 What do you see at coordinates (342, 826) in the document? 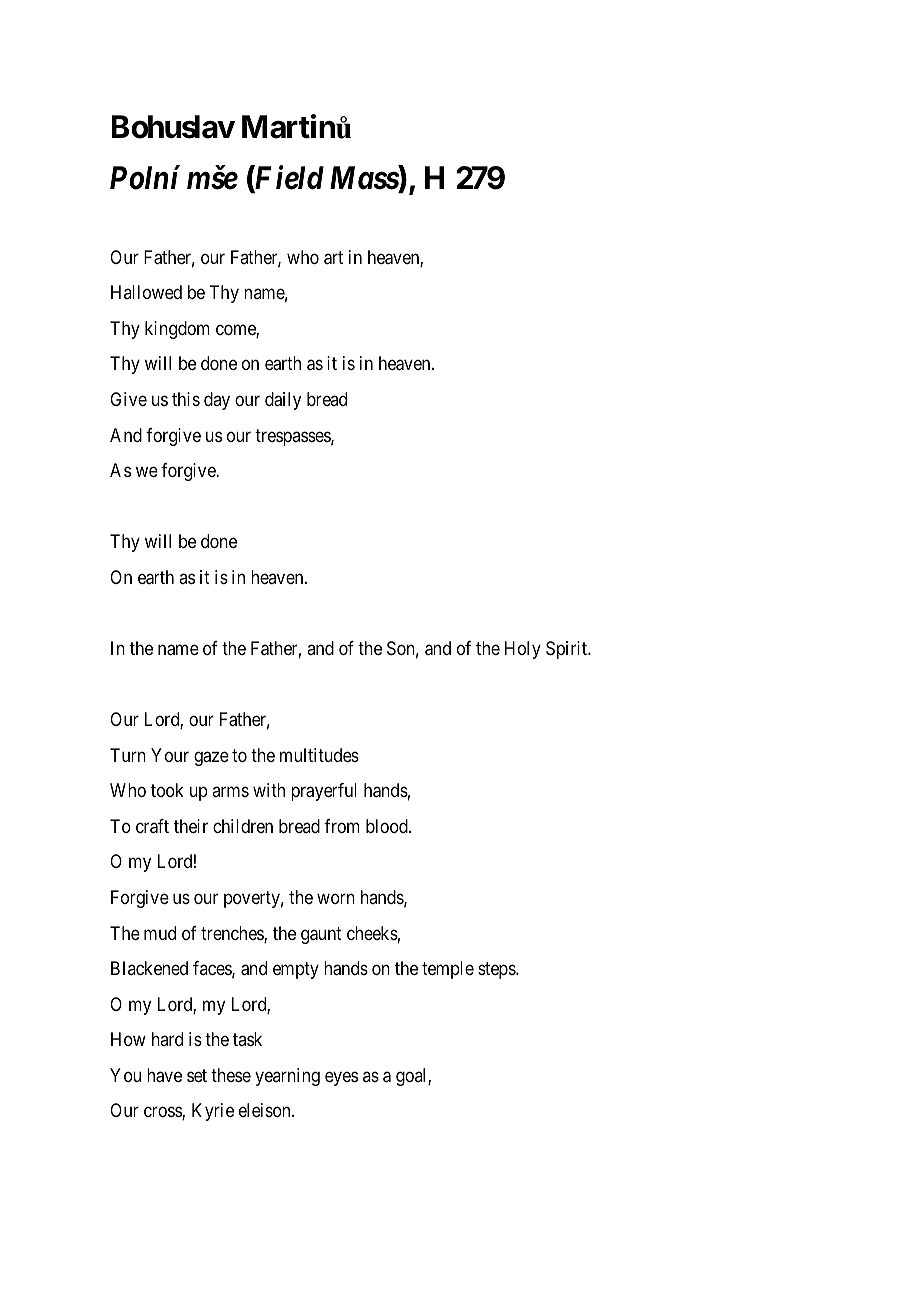
I see `from` at bounding box center [342, 826].
